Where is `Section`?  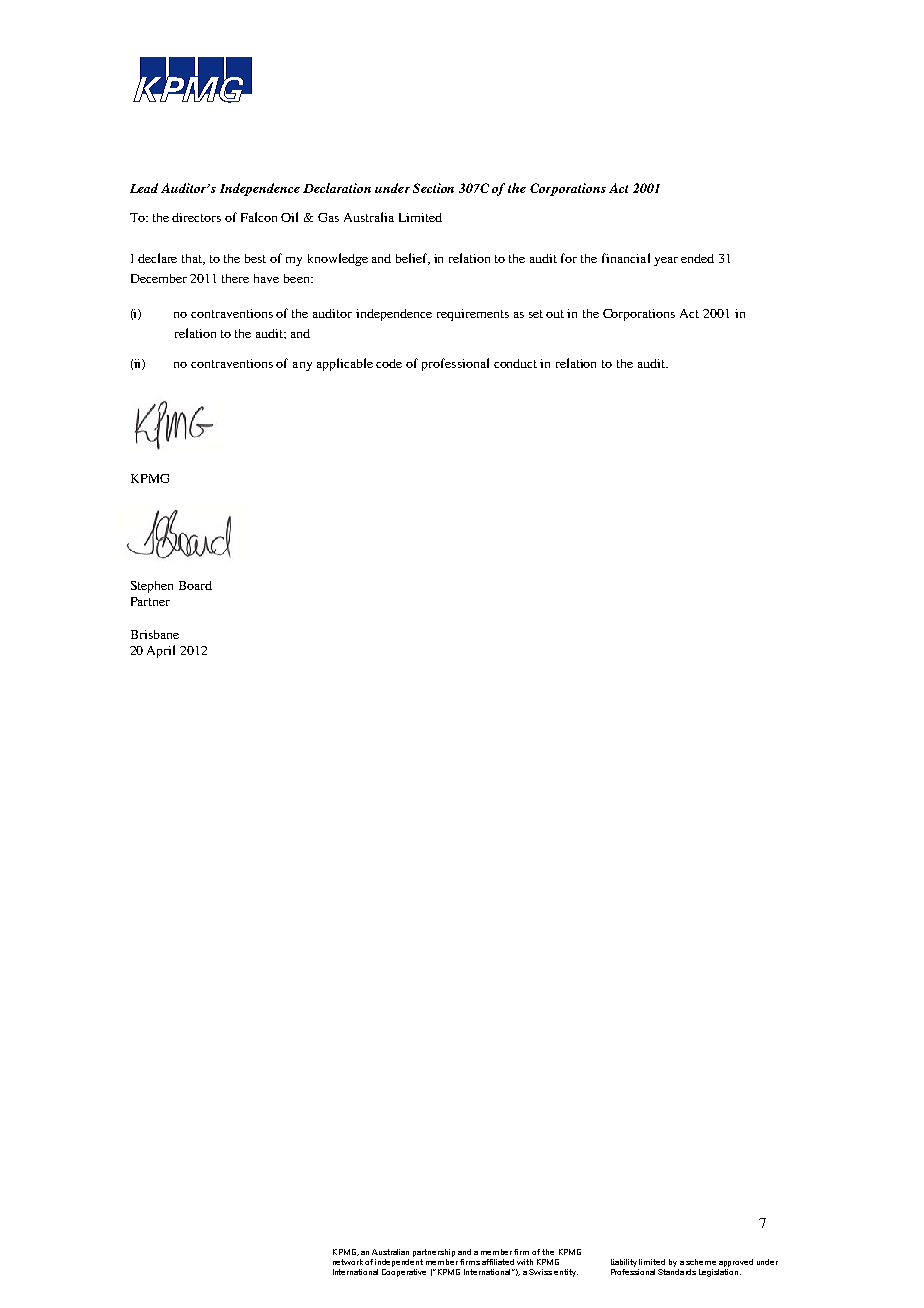
Section is located at coordinates (433, 188).
